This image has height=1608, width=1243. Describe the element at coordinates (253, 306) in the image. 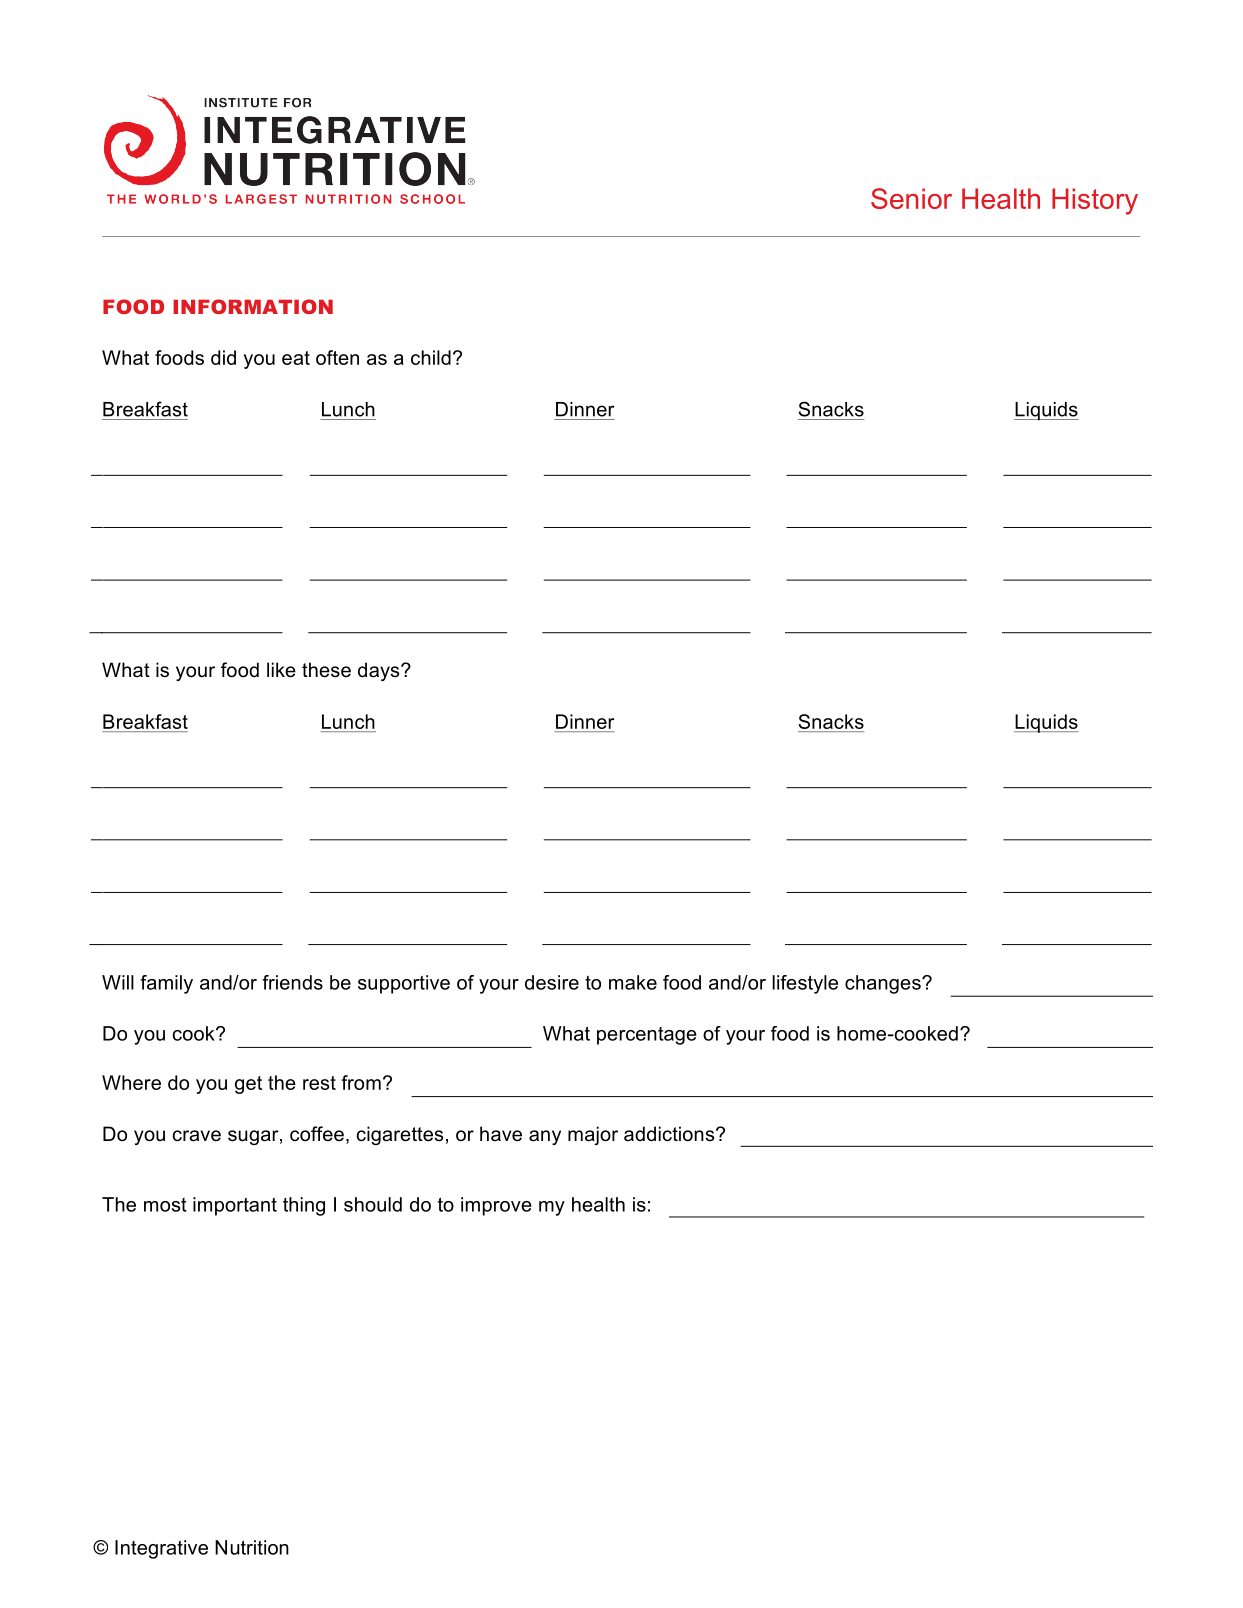

I see `INFORMATION` at that location.
